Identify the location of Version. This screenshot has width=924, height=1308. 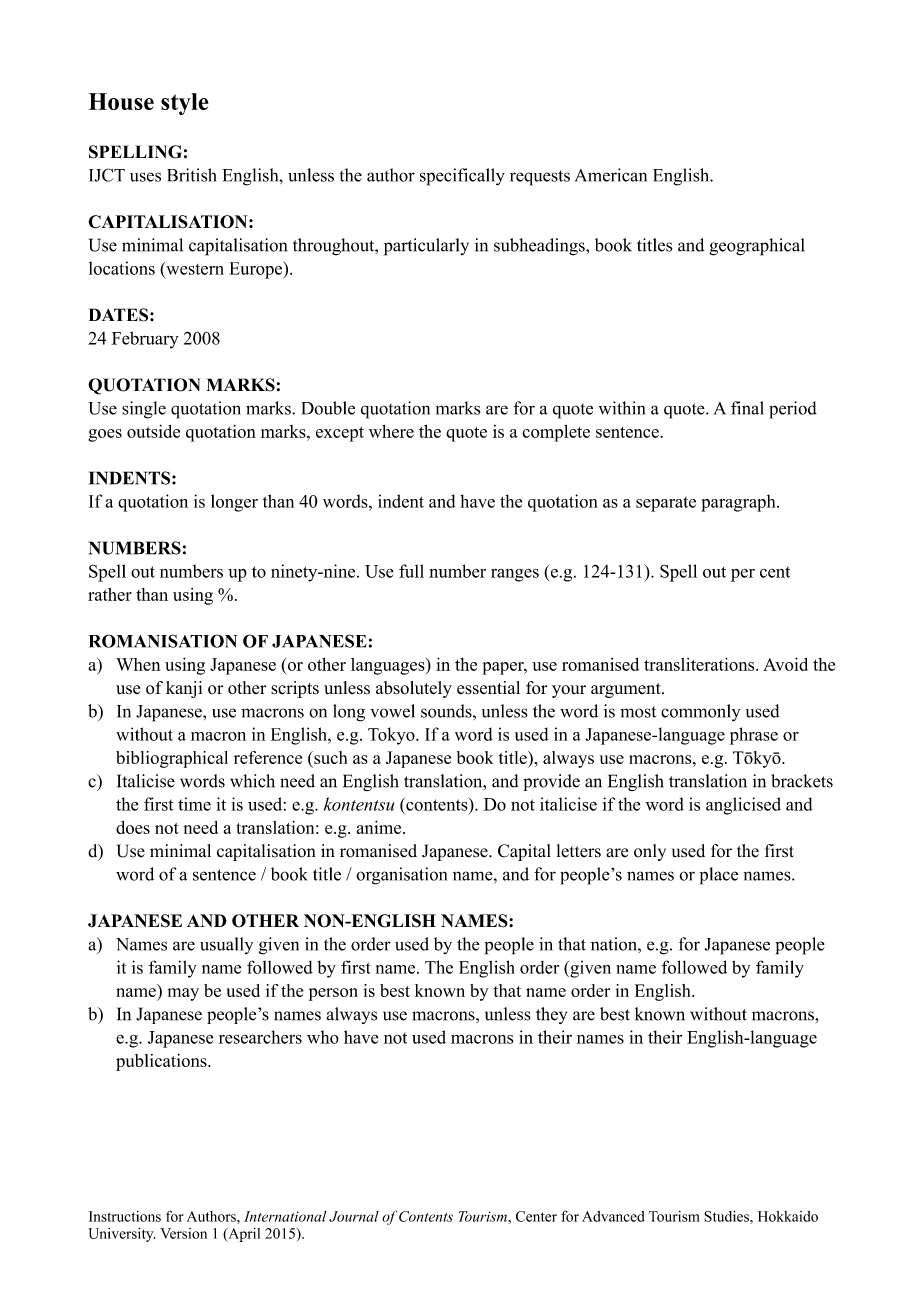
(183, 1233).
